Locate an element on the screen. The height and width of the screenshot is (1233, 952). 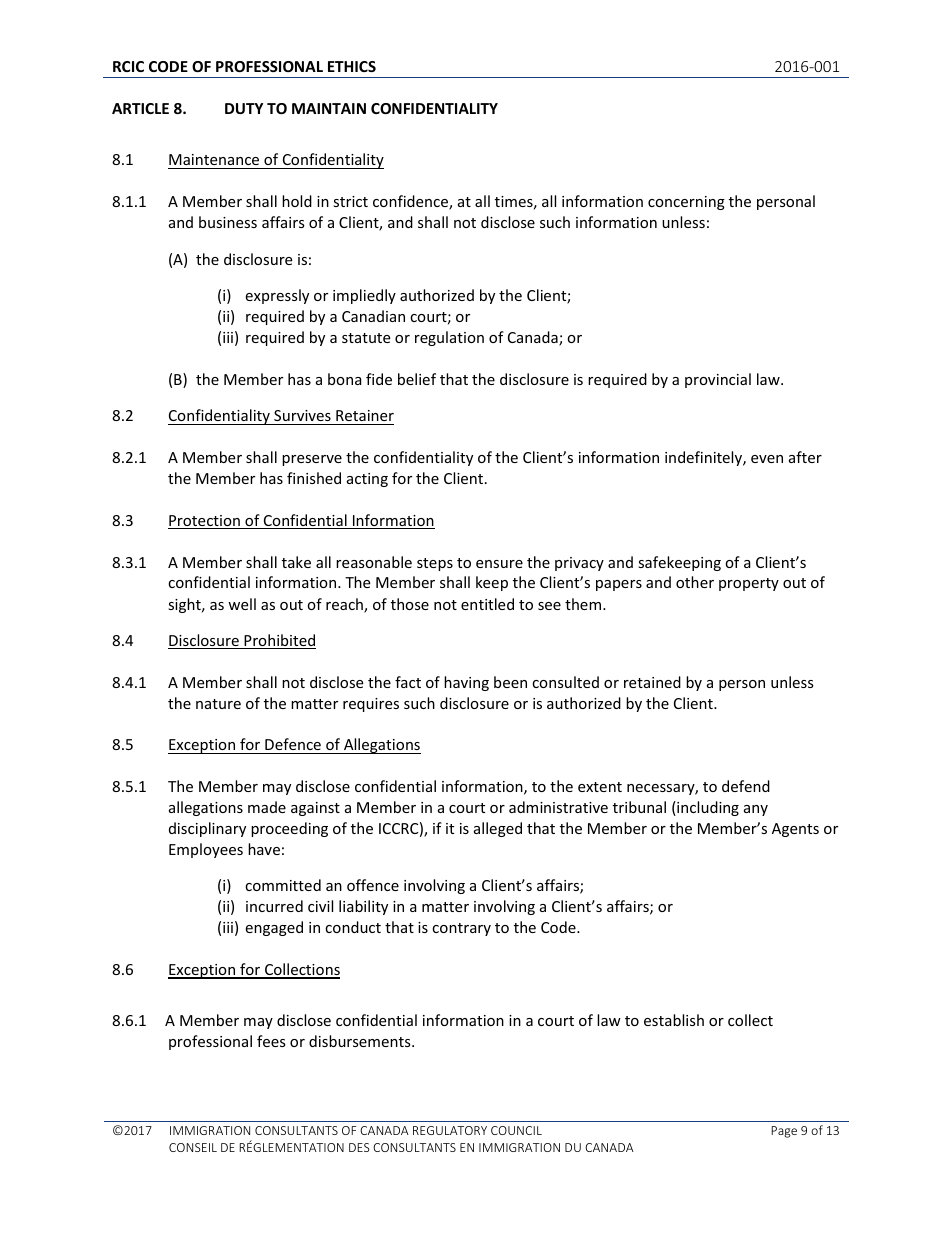
entitled is located at coordinates (487, 604).
